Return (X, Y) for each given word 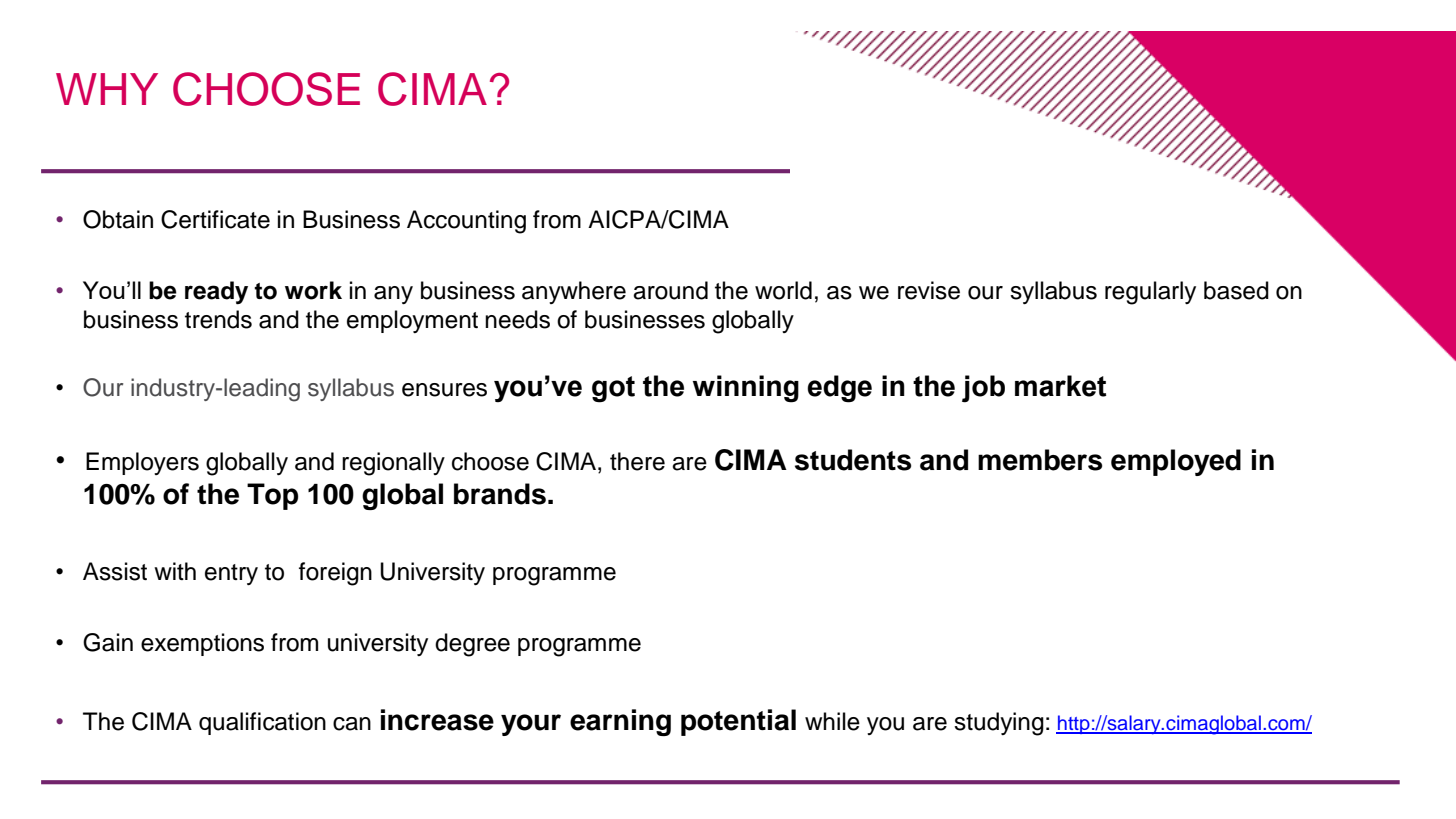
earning (620, 722)
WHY (107, 89)
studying (999, 724)
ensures (444, 390)
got (613, 389)
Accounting (466, 222)
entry (231, 574)
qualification (262, 723)
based (1236, 290)
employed (1176, 462)
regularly (1150, 293)
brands (500, 494)
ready (216, 293)
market (1060, 386)
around (670, 290)
